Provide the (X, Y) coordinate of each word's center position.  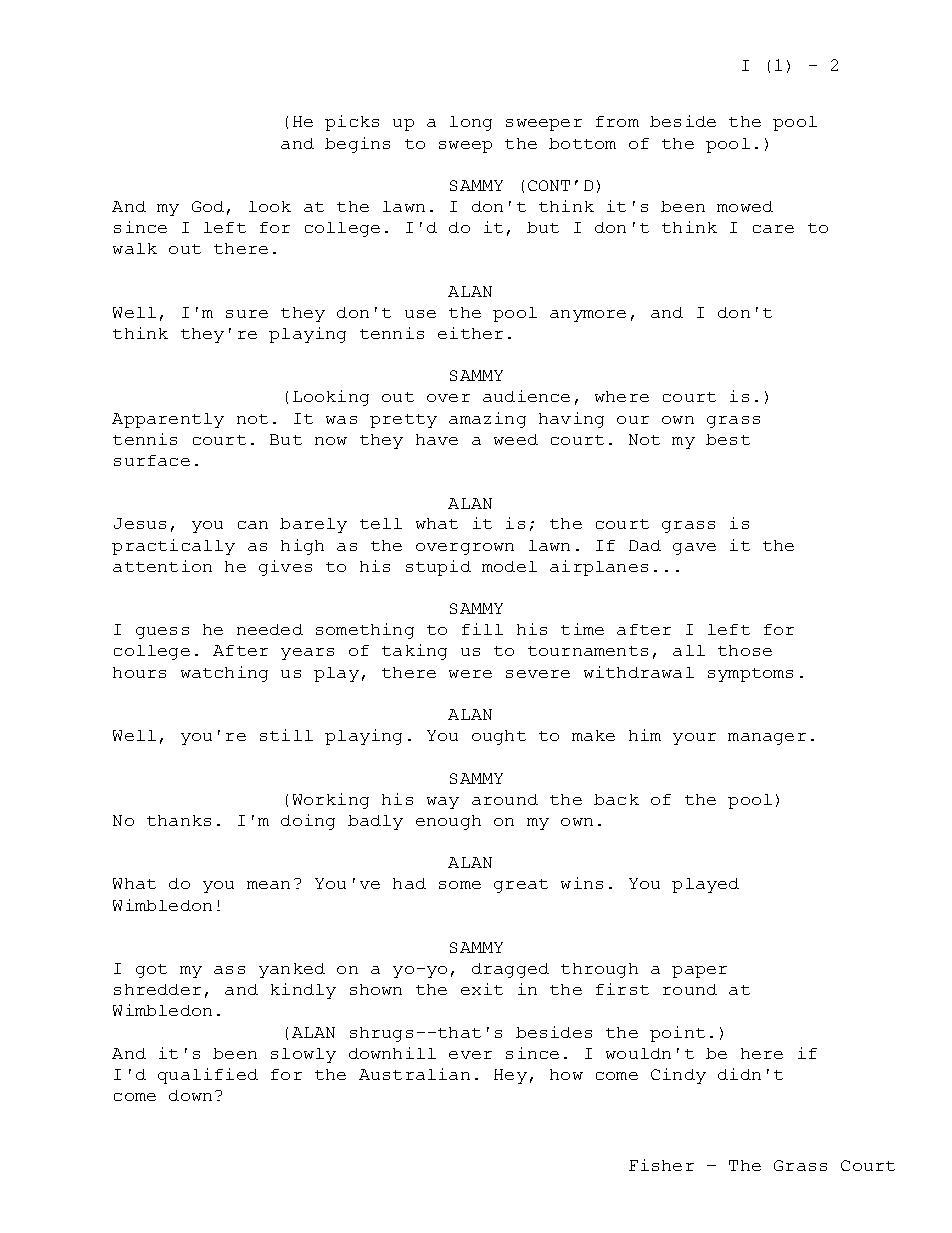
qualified (208, 1076)
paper (699, 972)
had (409, 883)
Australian (414, 1074)
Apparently (168, 420)
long (471, 123)
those (745, 650)
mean (268, 885)
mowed (745, 206)
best (728, 439)
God (208, 206)
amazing (487, 420)
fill (482, 629)
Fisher (661, 1165)
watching (224, 674)
